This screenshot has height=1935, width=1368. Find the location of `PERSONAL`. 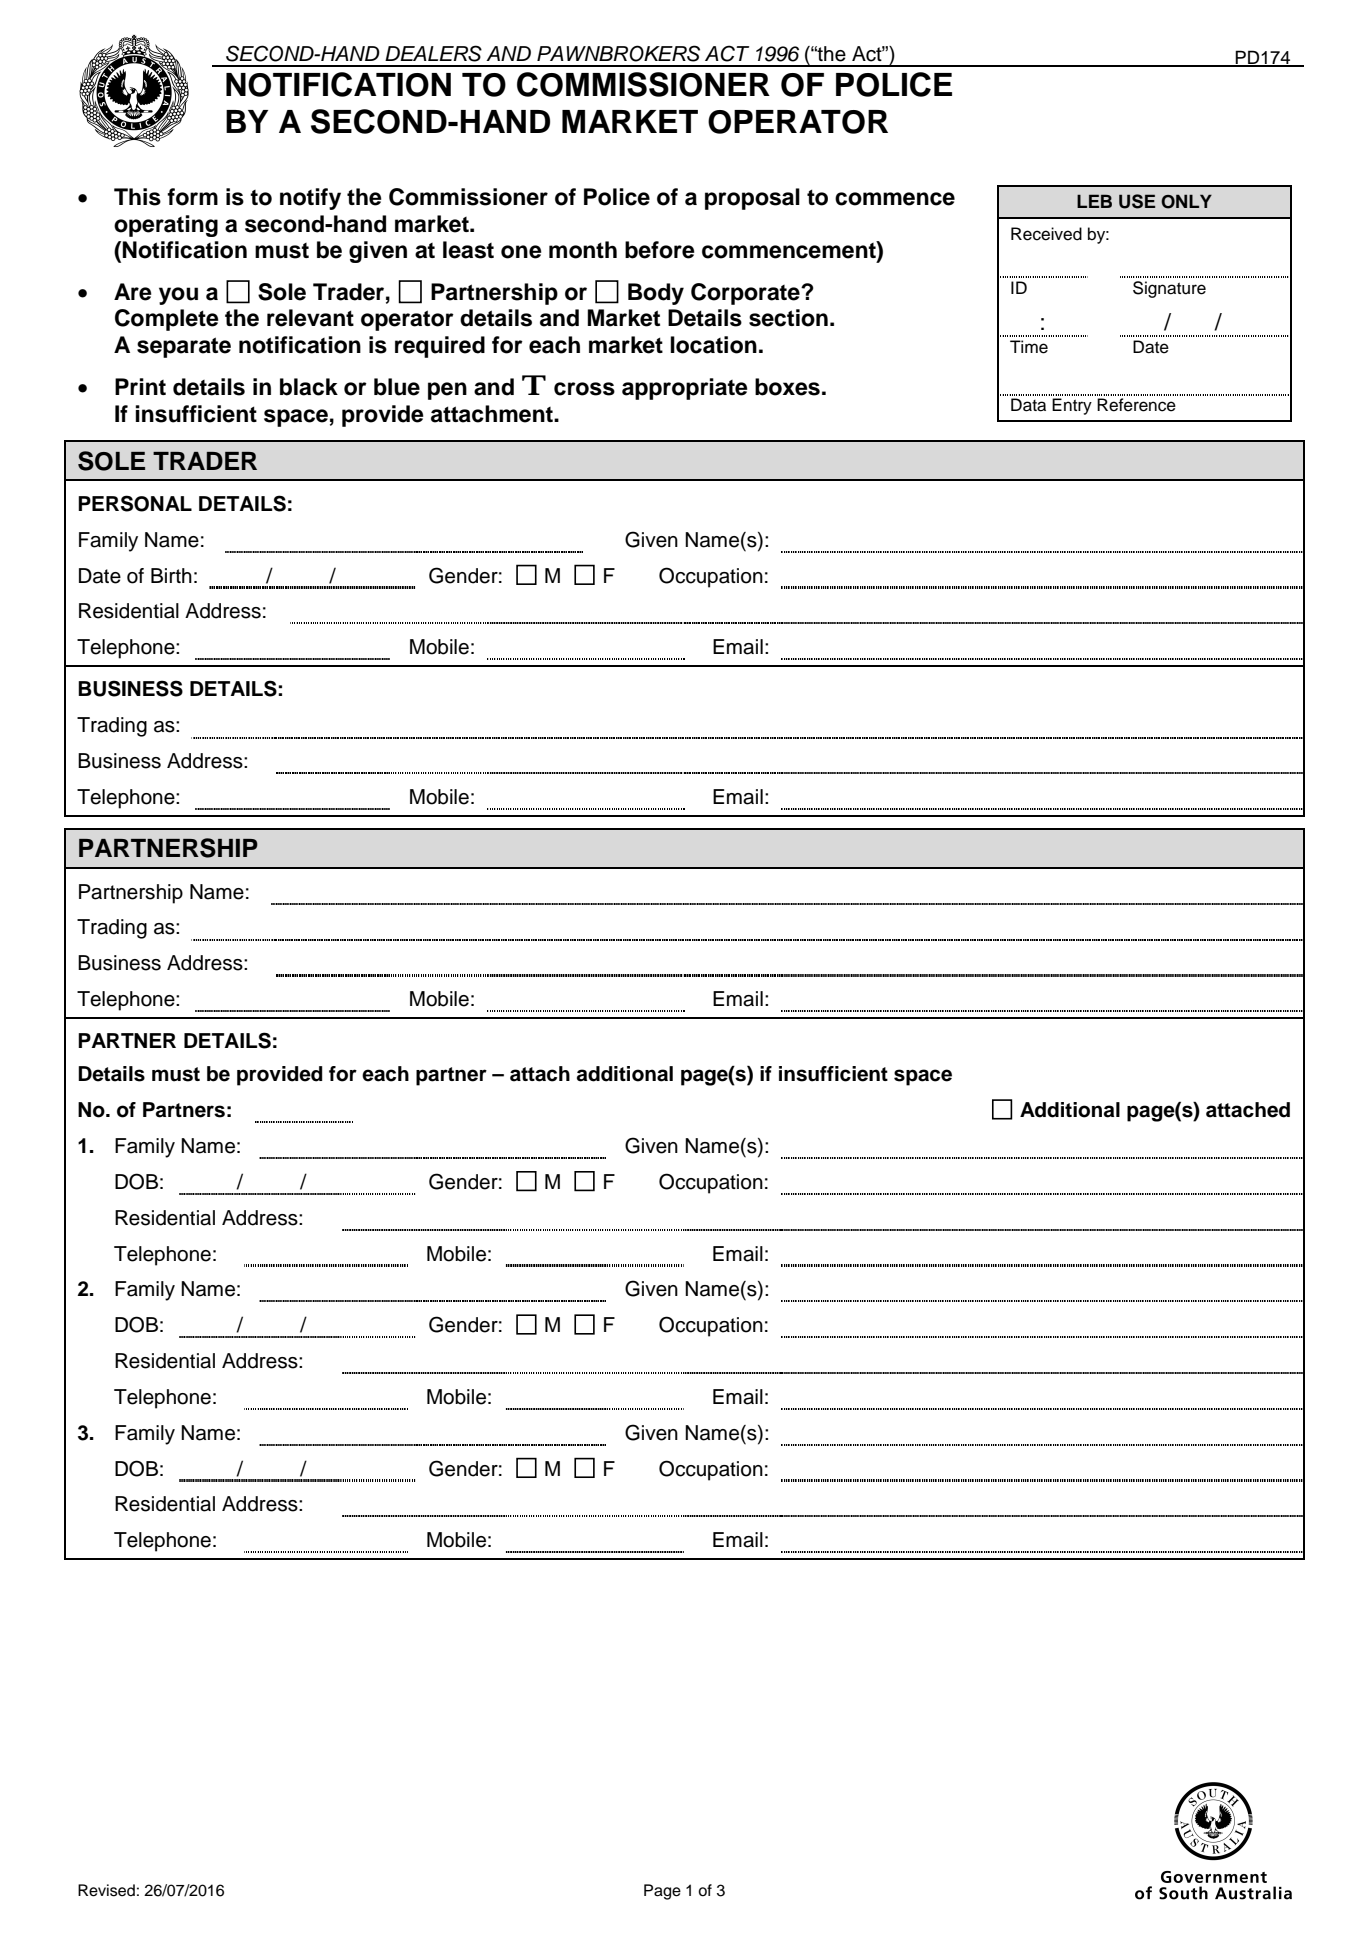

PERSONAL is located at coordinates (135, 503).
